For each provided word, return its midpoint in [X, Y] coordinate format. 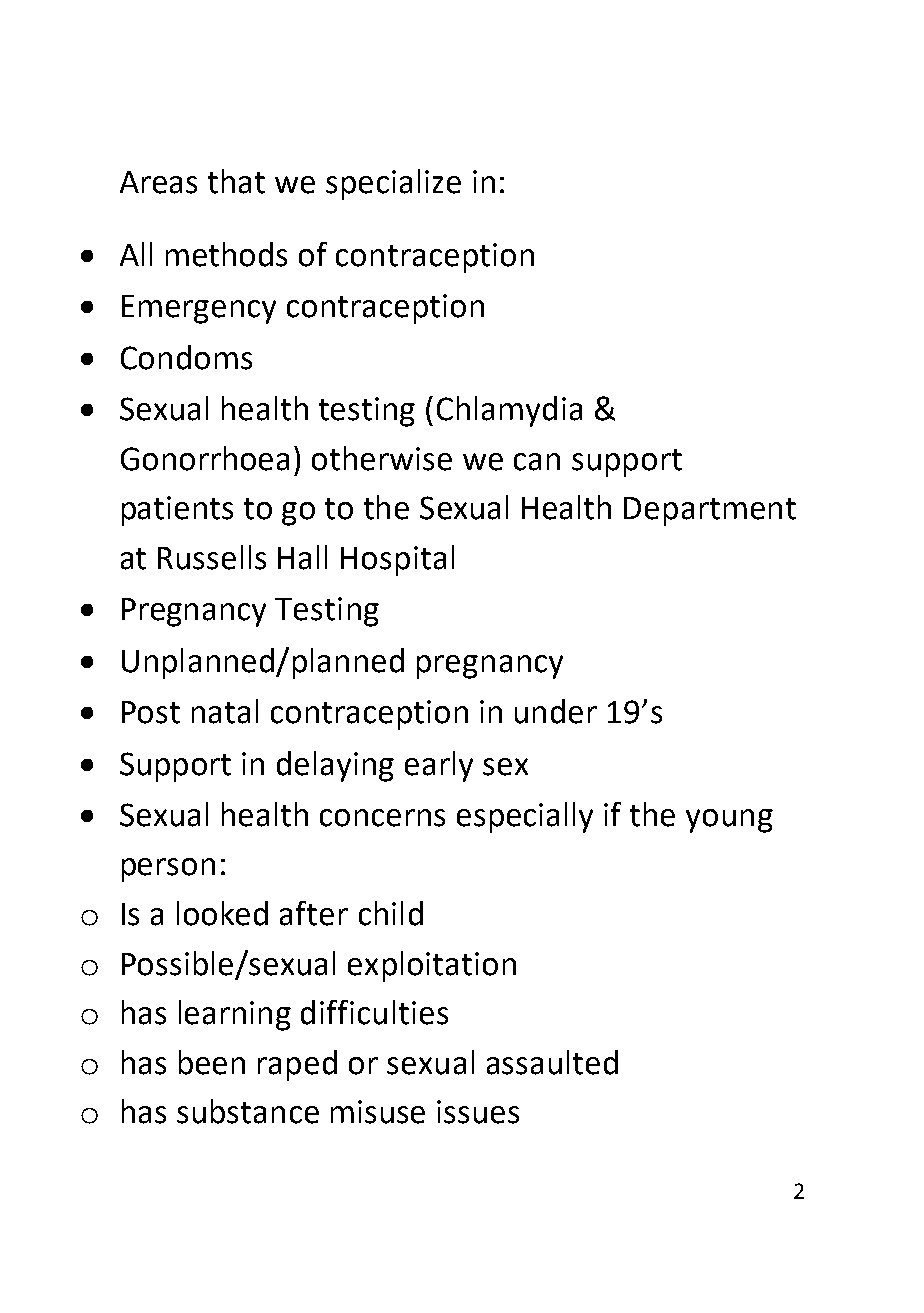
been [212, 1062]
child [391, 913]
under [556, 711]
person [168, 870]
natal [225, 711]
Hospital [397, 560]
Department [710, 511]
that [236, 181]
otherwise [382, 458]
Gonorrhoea [205, 458]
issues [478, 1112]
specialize [393, 184]
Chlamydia [509, 411]
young [729, 821]
